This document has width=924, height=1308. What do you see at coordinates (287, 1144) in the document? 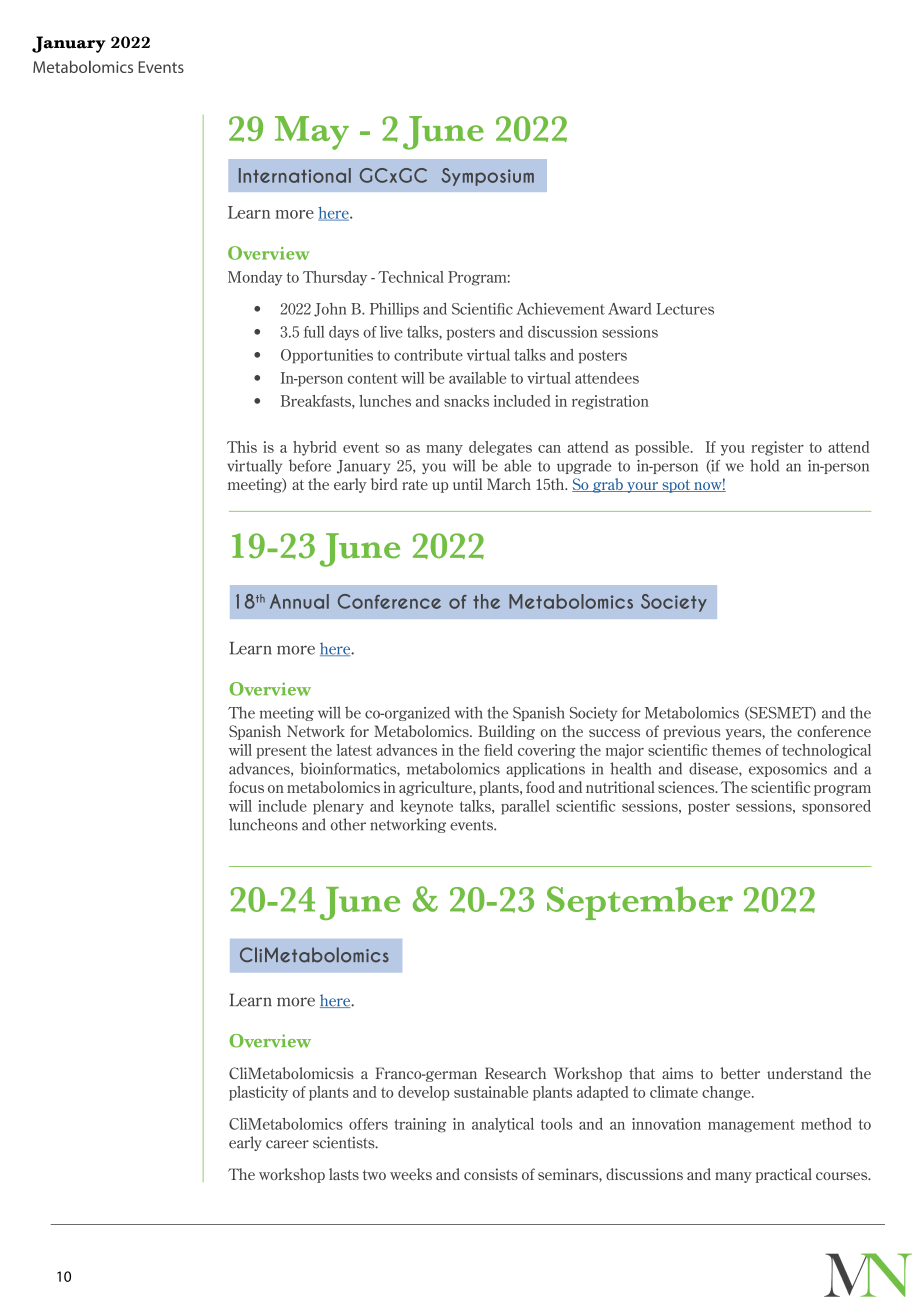
I see `career` at bounding box center [287, 1144].
